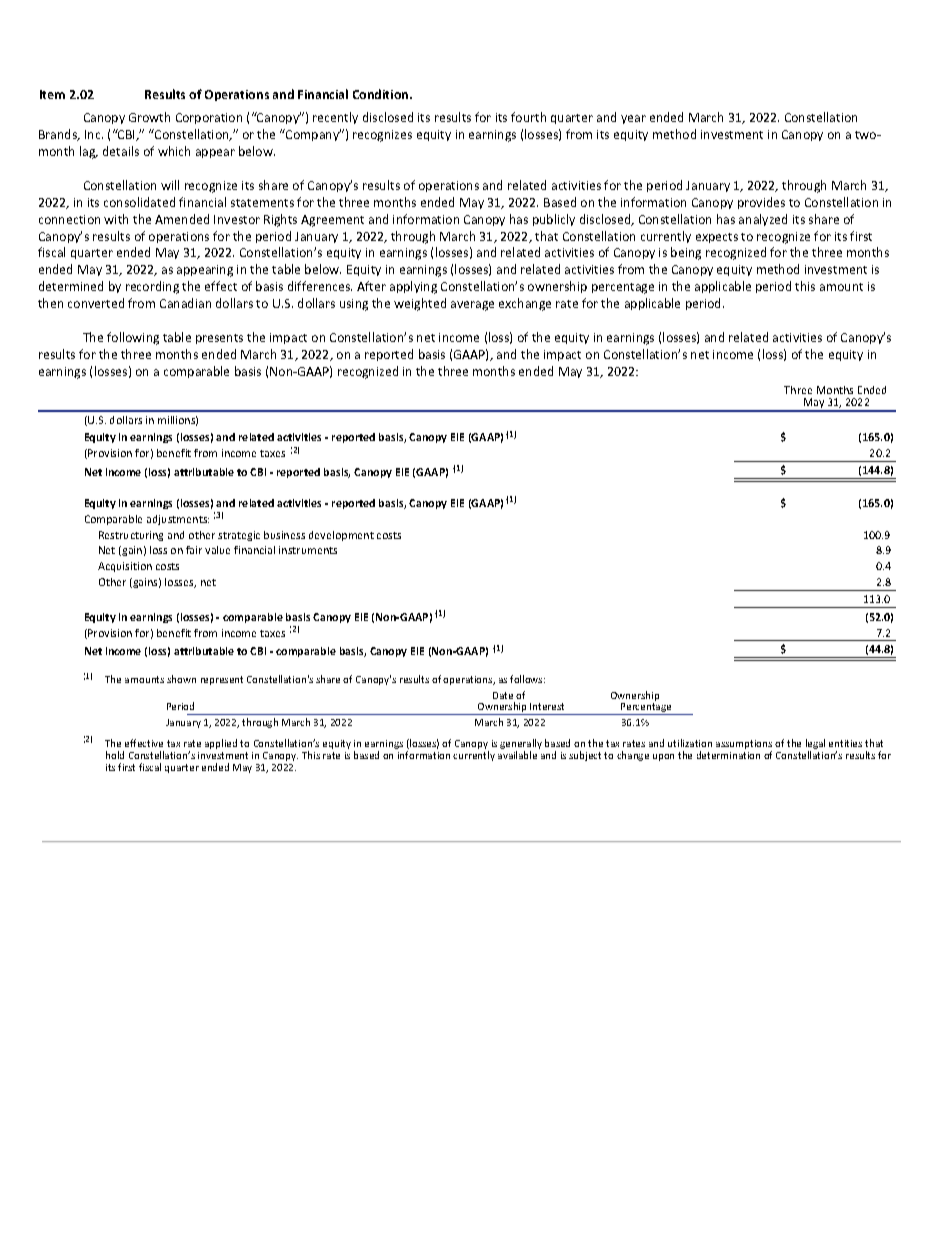 The width and height of the screenshot is (952, 1233). What do you see at coordinates (115, 755) in the screenshot?
I see `hold` at bounding box center [115, 755].
